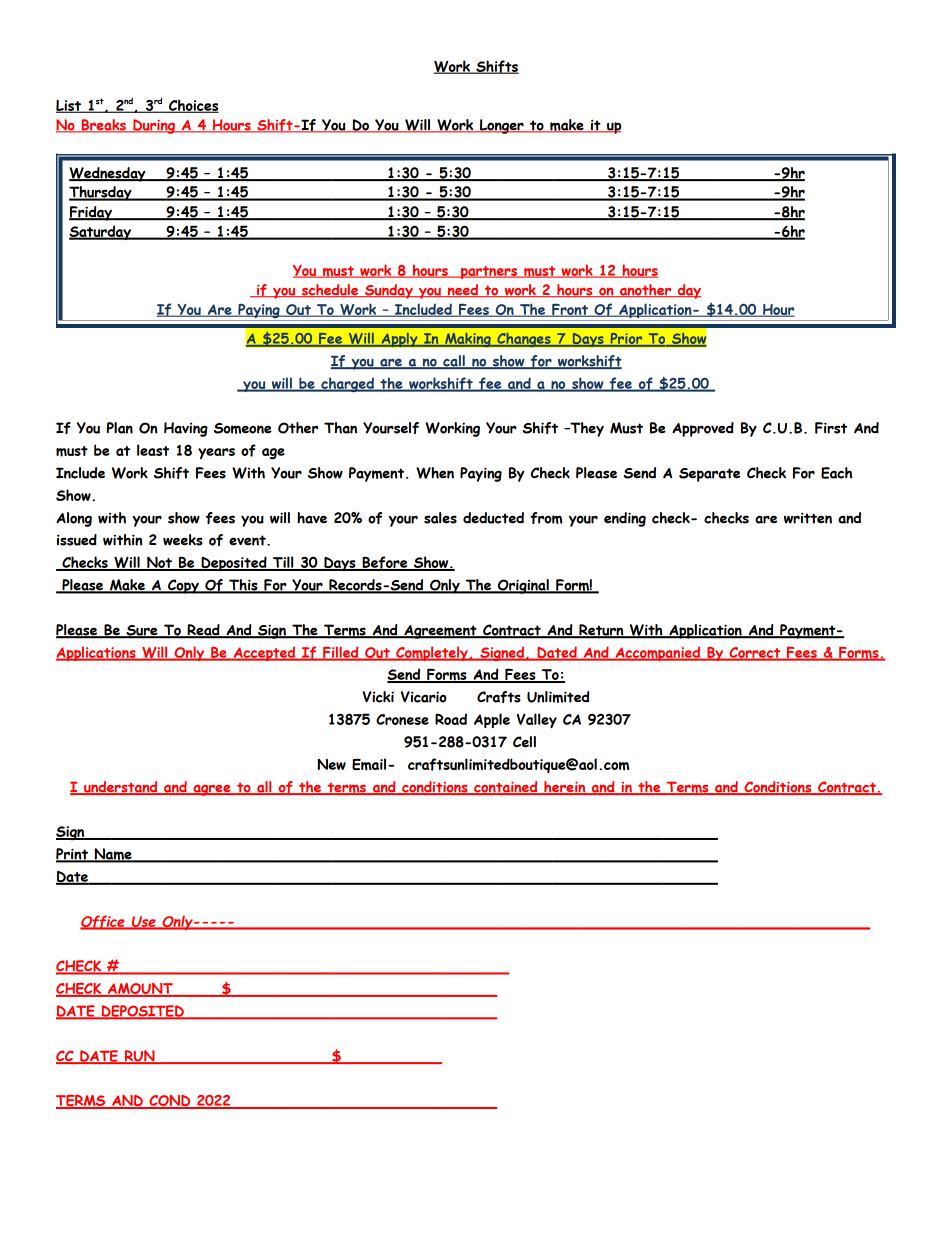 The width and height of the screenshot is (952, 1233). Describe the element at coordinates (435, 473) in the screenshot. I see `When` at that location.
